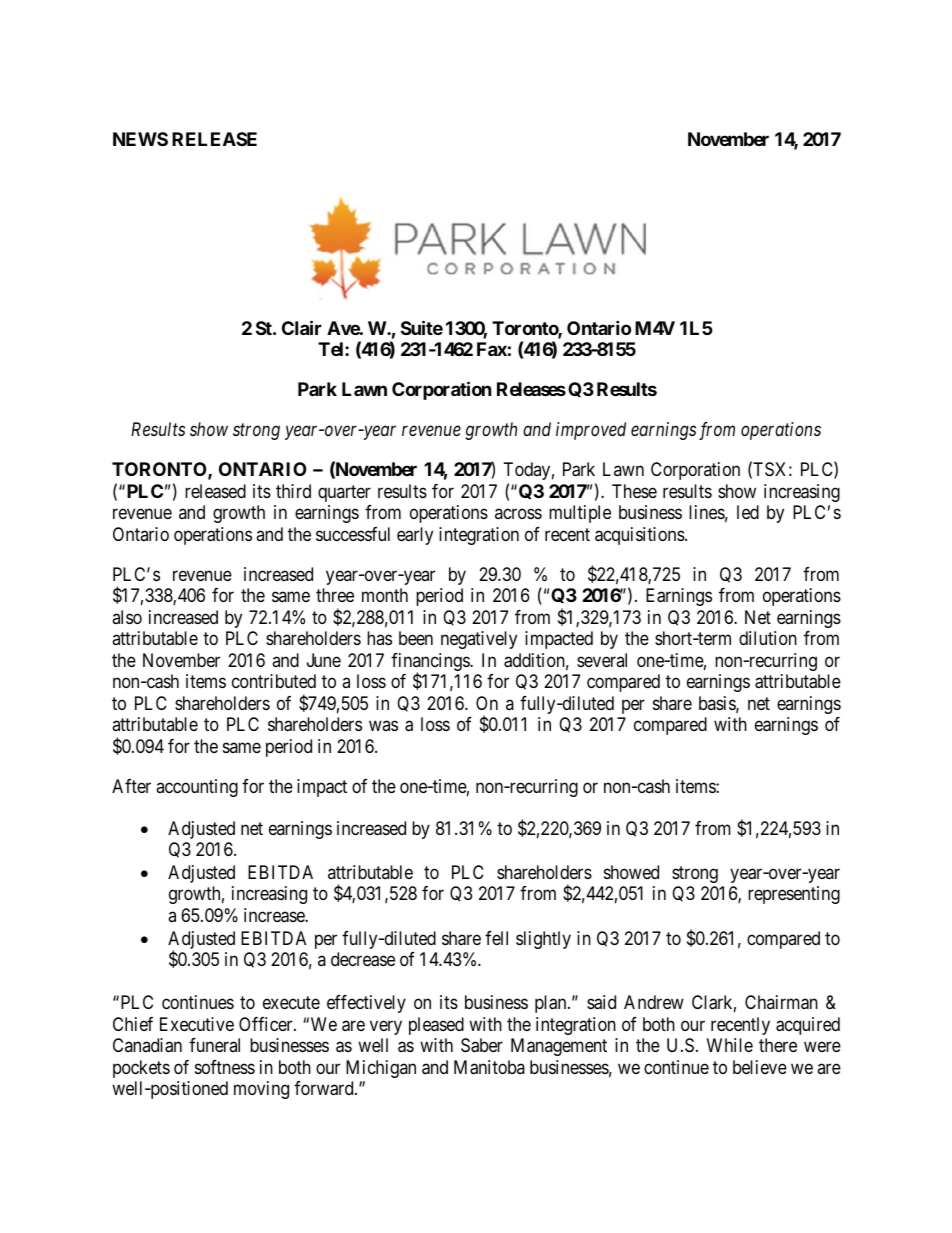 The width and height of the screenshot is (952, 1233). Describe the element at coordinates (197, 788) in the screenshot. I see `accounting` at that location.
